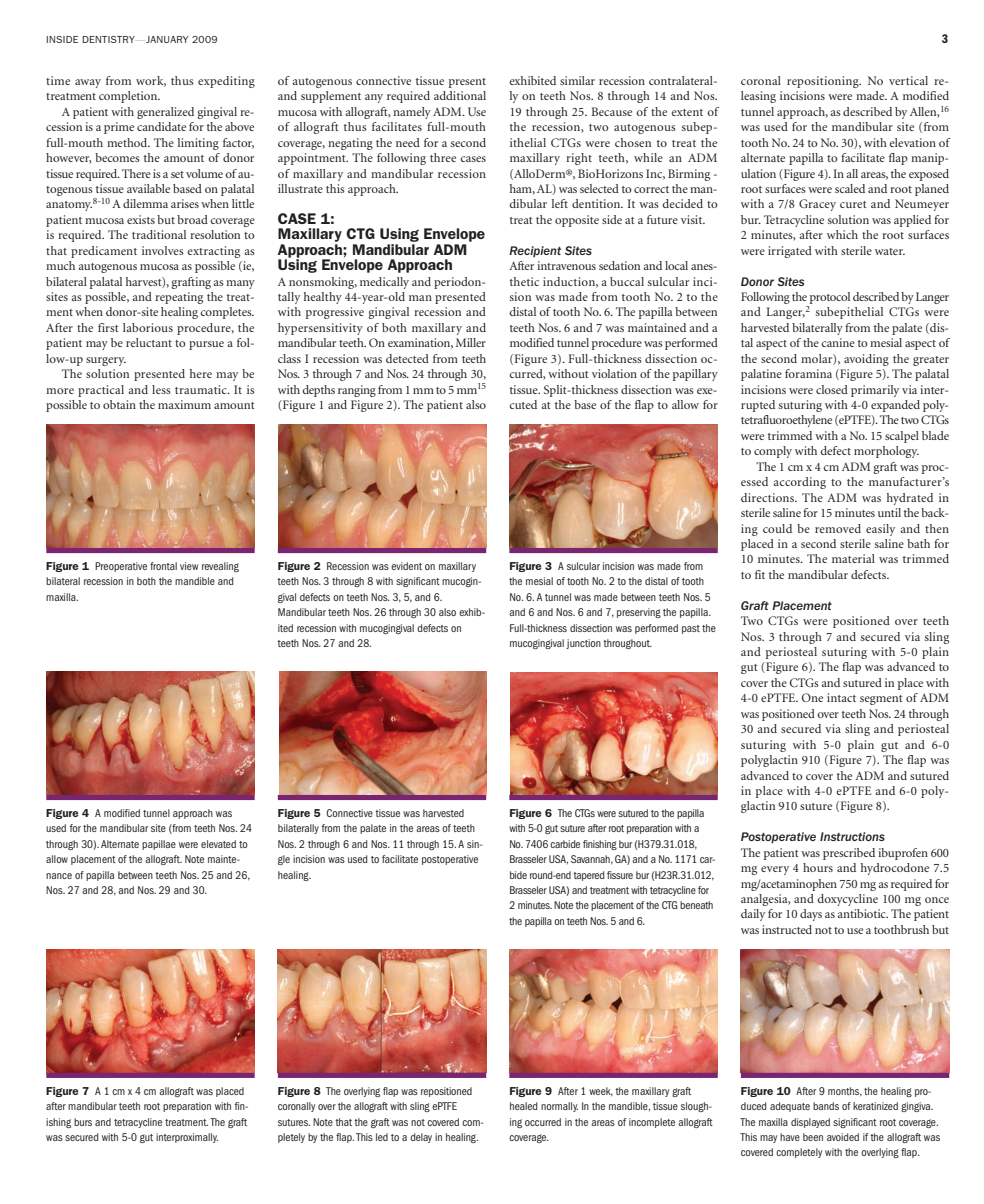  Describe the element at coordinates (165, 113) in the screenshot. I see `generalized` at that location.
